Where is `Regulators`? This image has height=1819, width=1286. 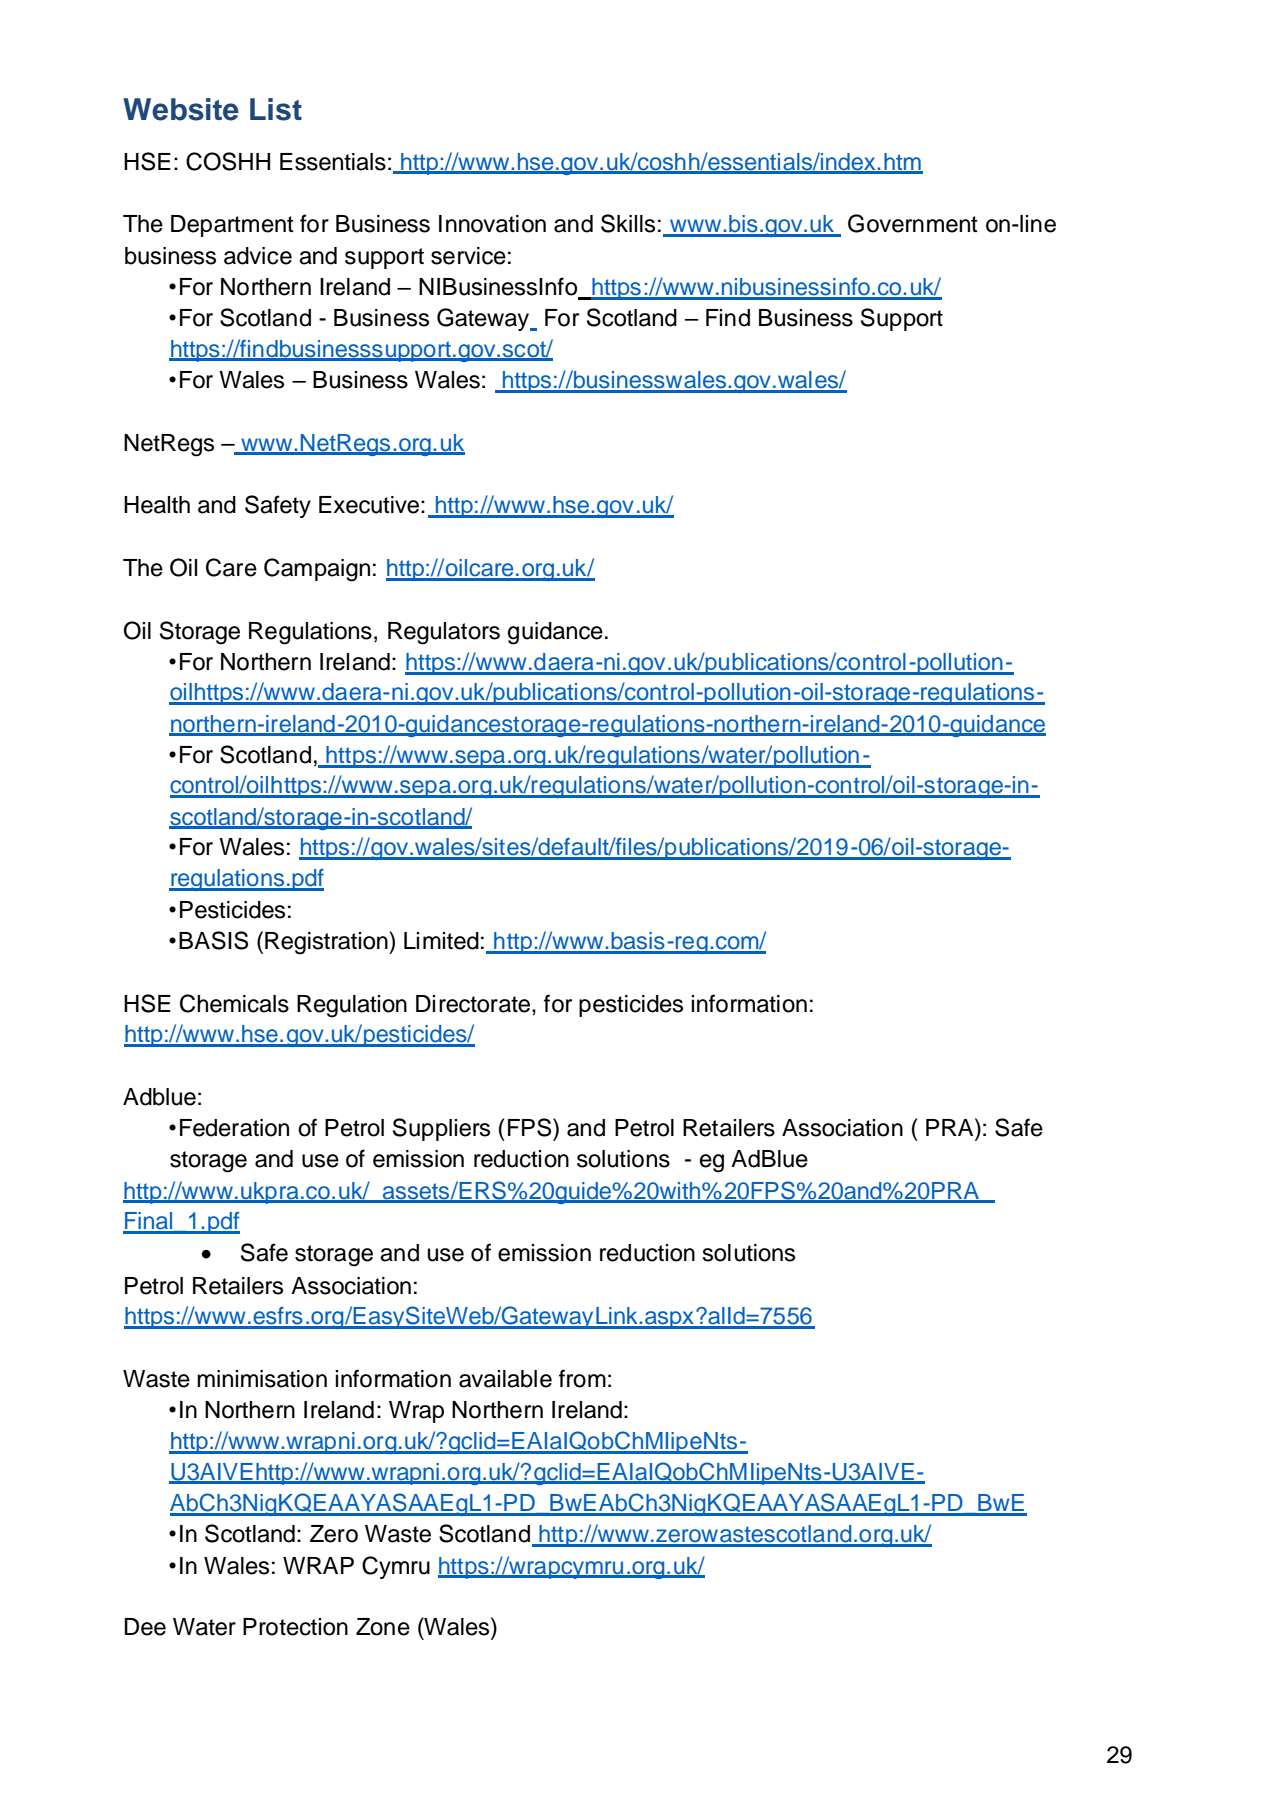 Regulators is located at coordinates (444, 633).
